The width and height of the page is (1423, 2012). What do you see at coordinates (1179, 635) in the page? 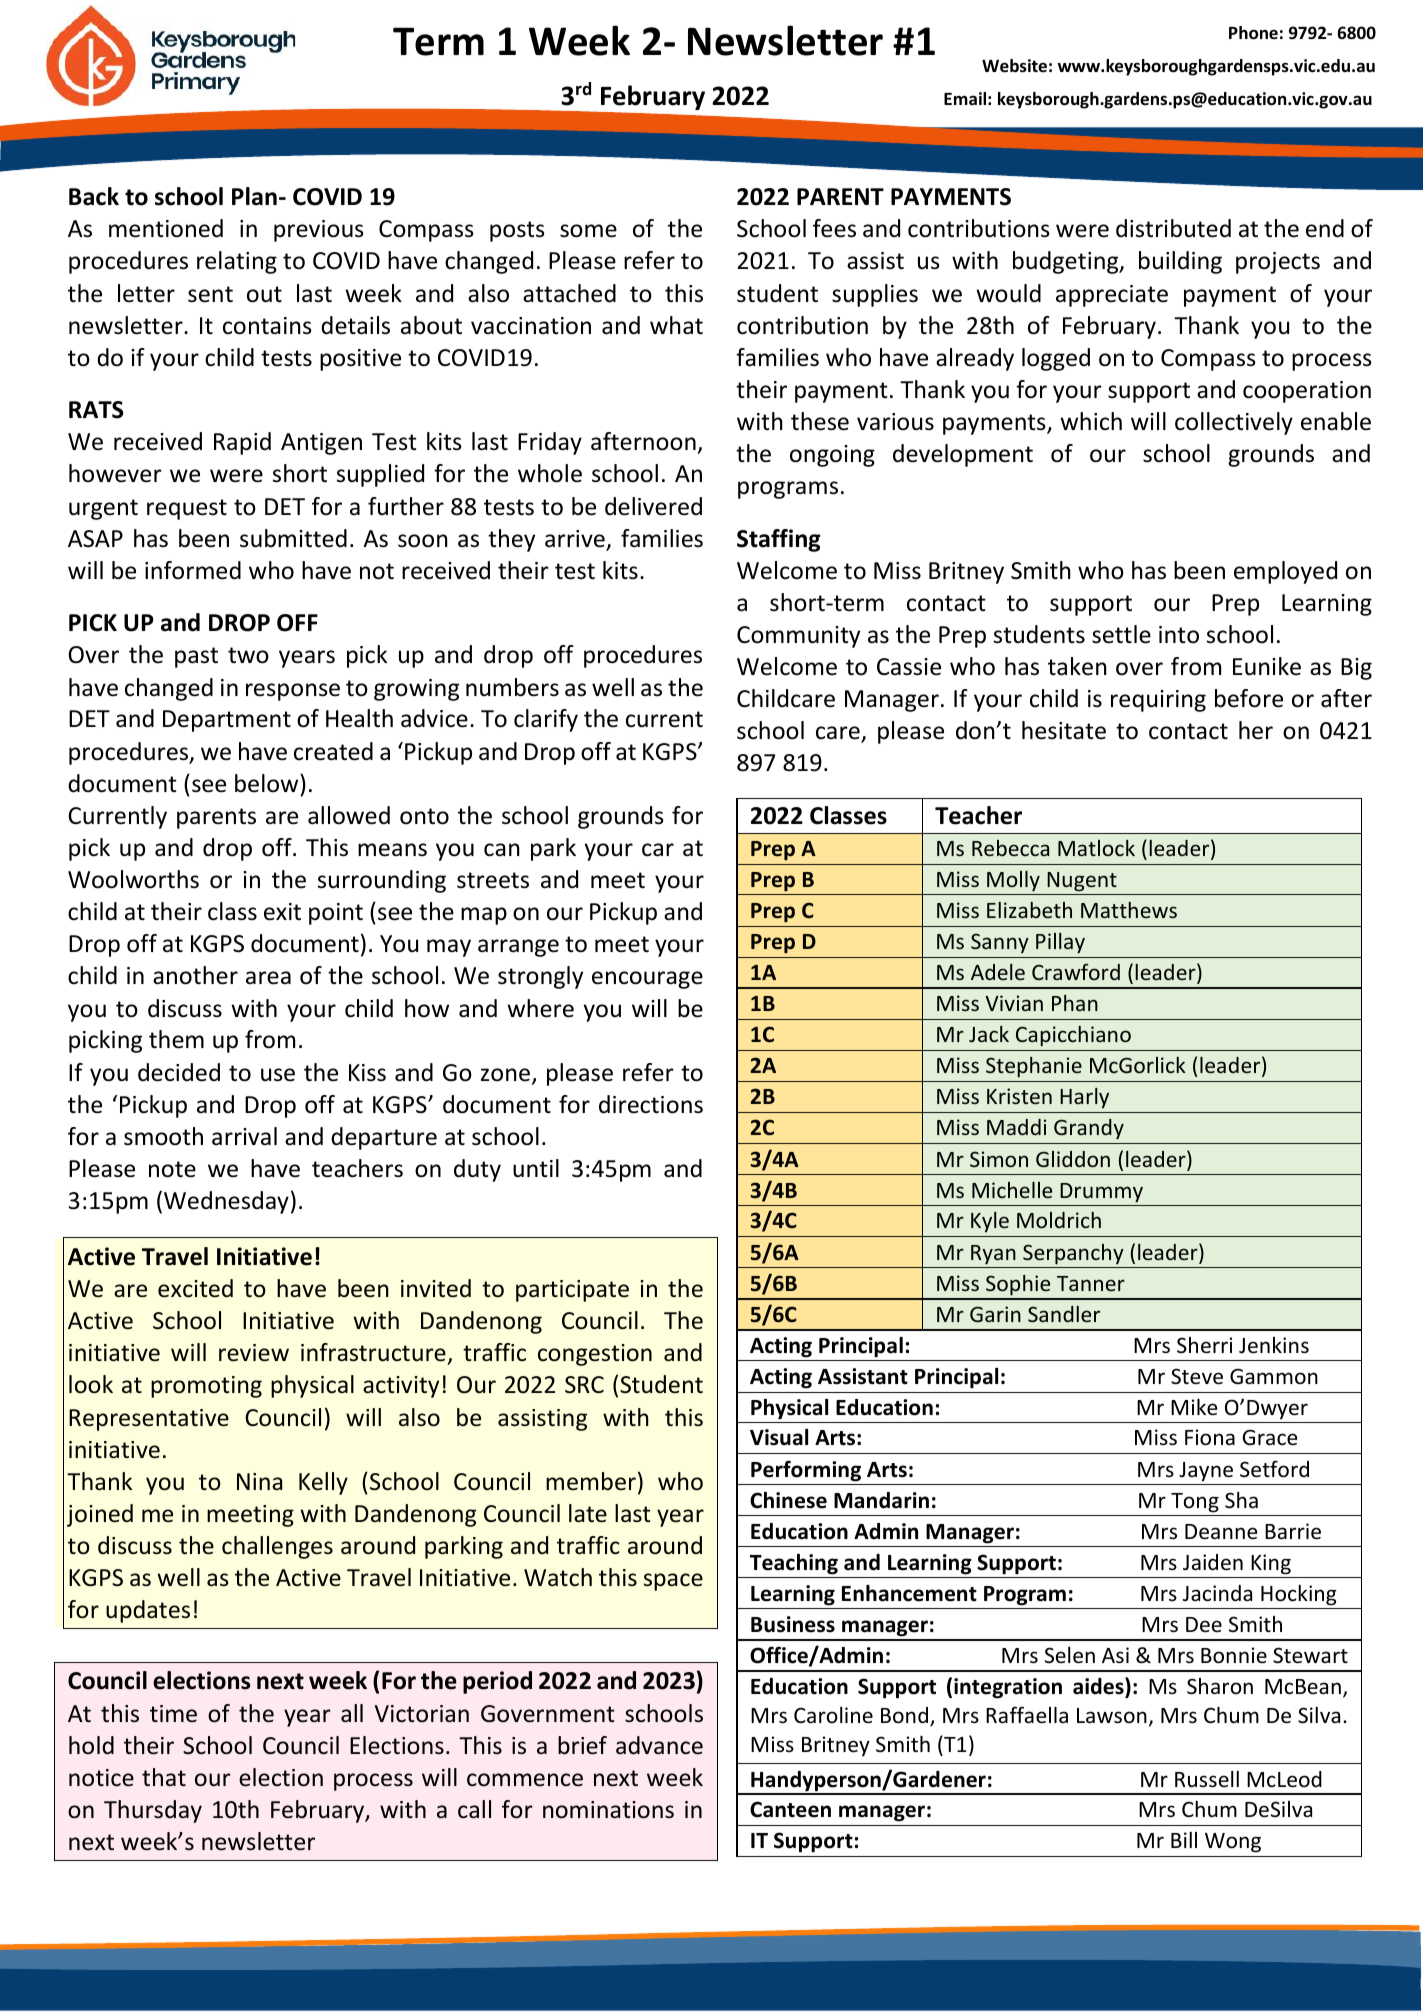
I see `into` at bounding box center [1179, 635].
